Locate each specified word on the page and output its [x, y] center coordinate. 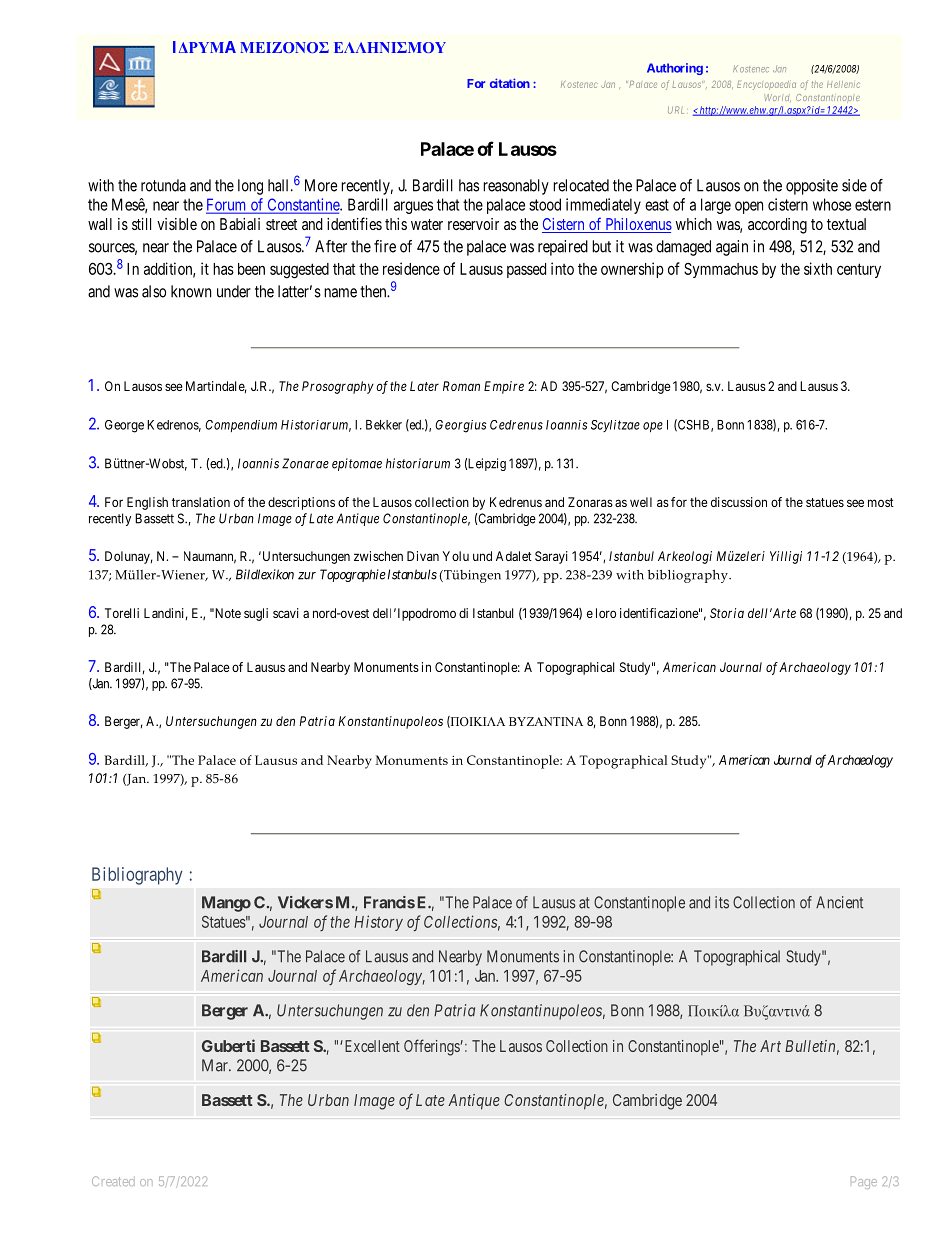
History [378, 923]
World [777, 98]
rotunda [163, 185]
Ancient [839, 902]
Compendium [241, 426]
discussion [739, 502]
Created [113, 1181]
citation [510, 83]
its [722, 902]
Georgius [460, 426]
